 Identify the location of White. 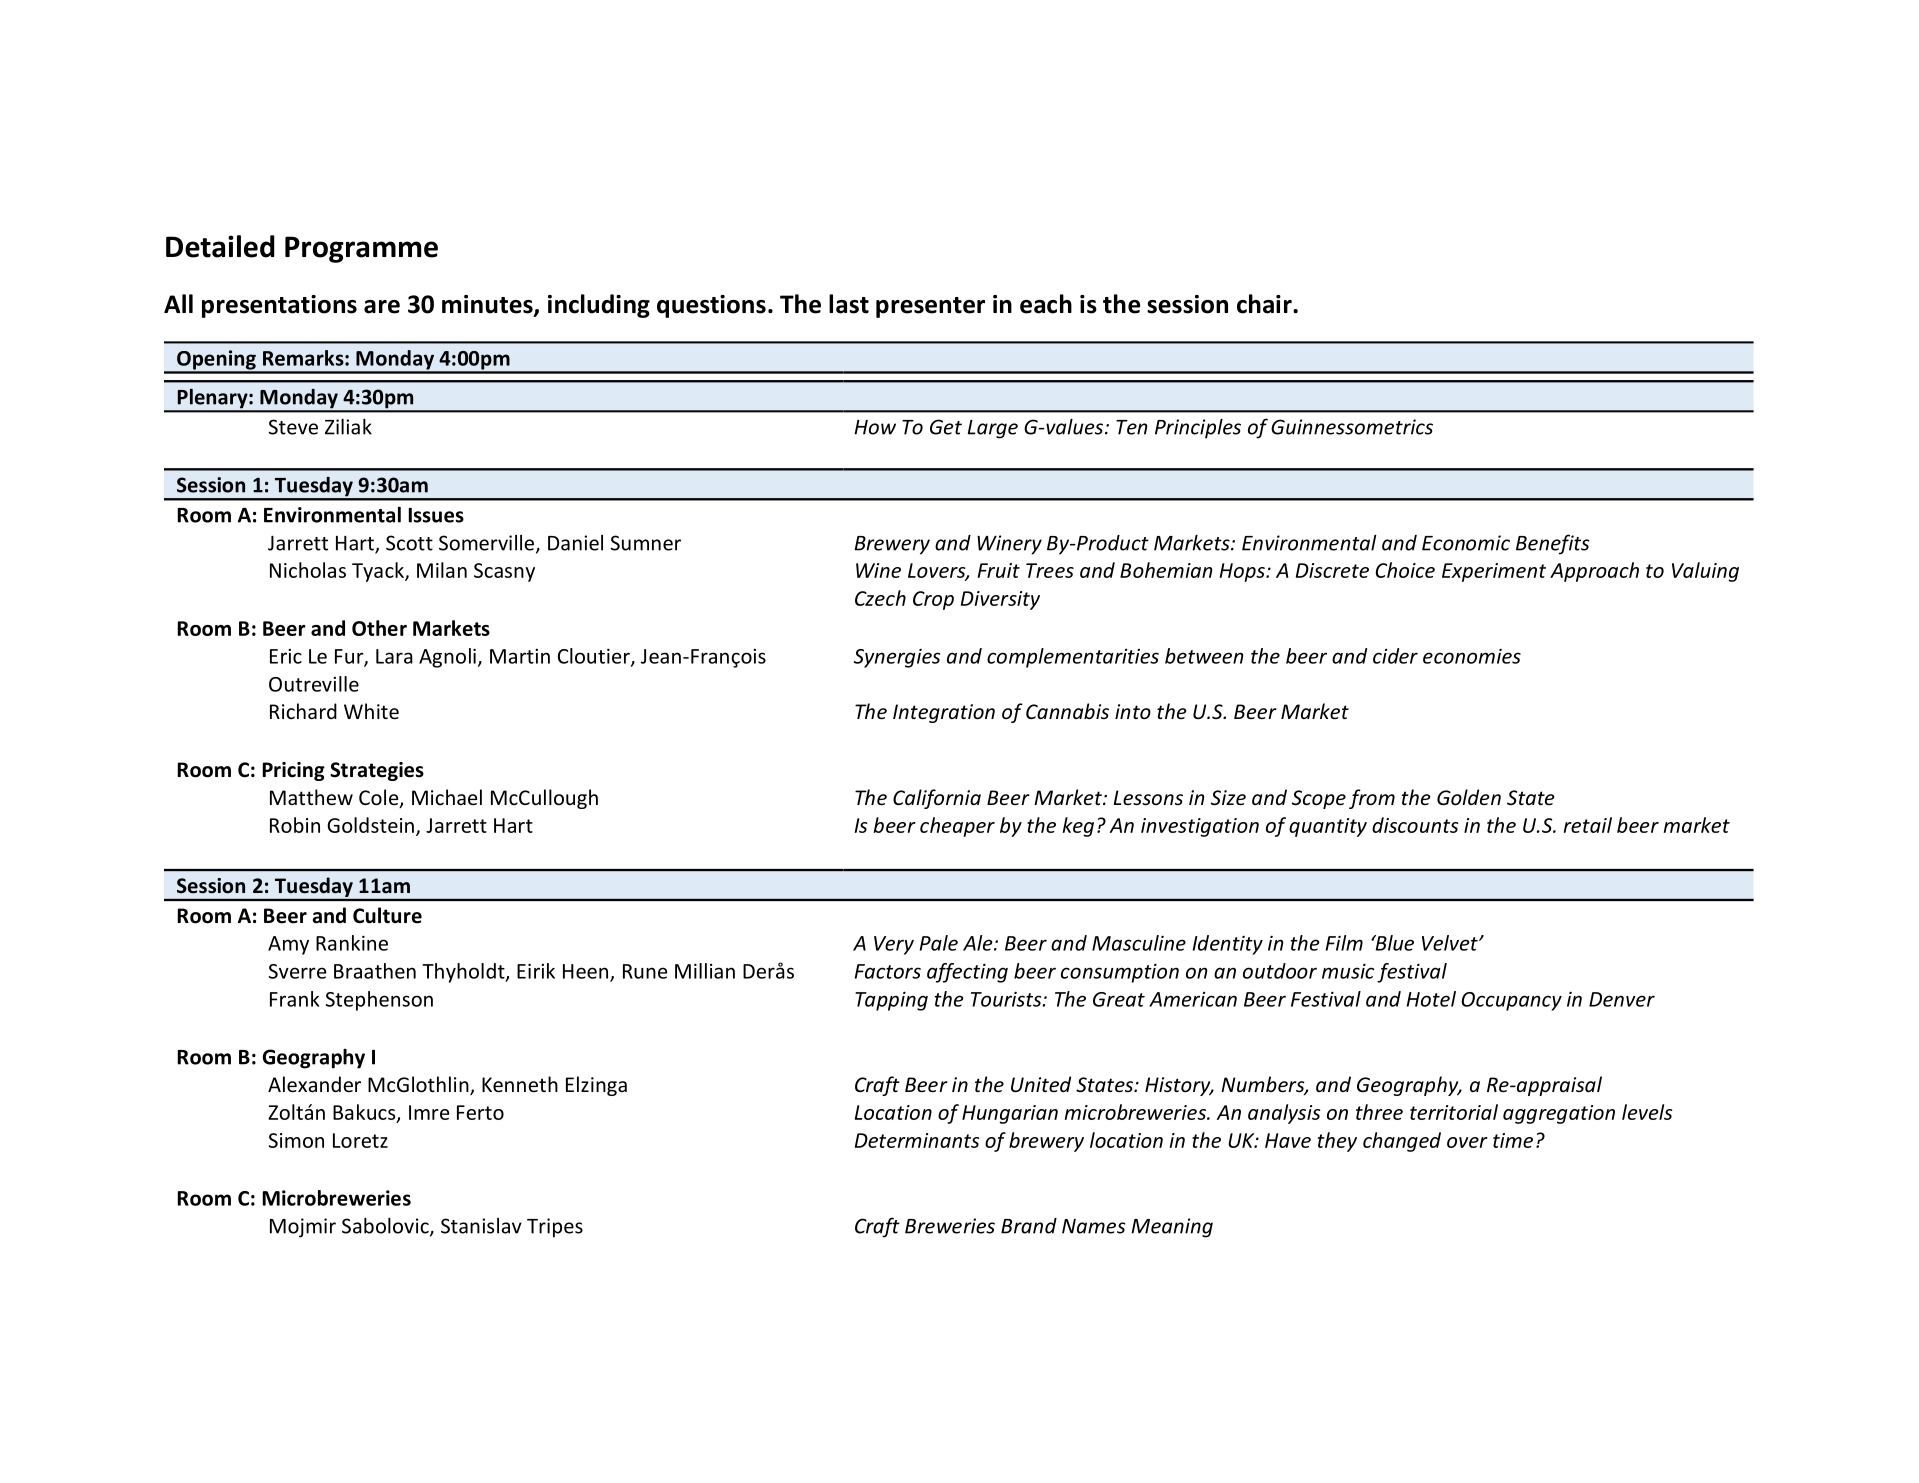
(371, 711).
